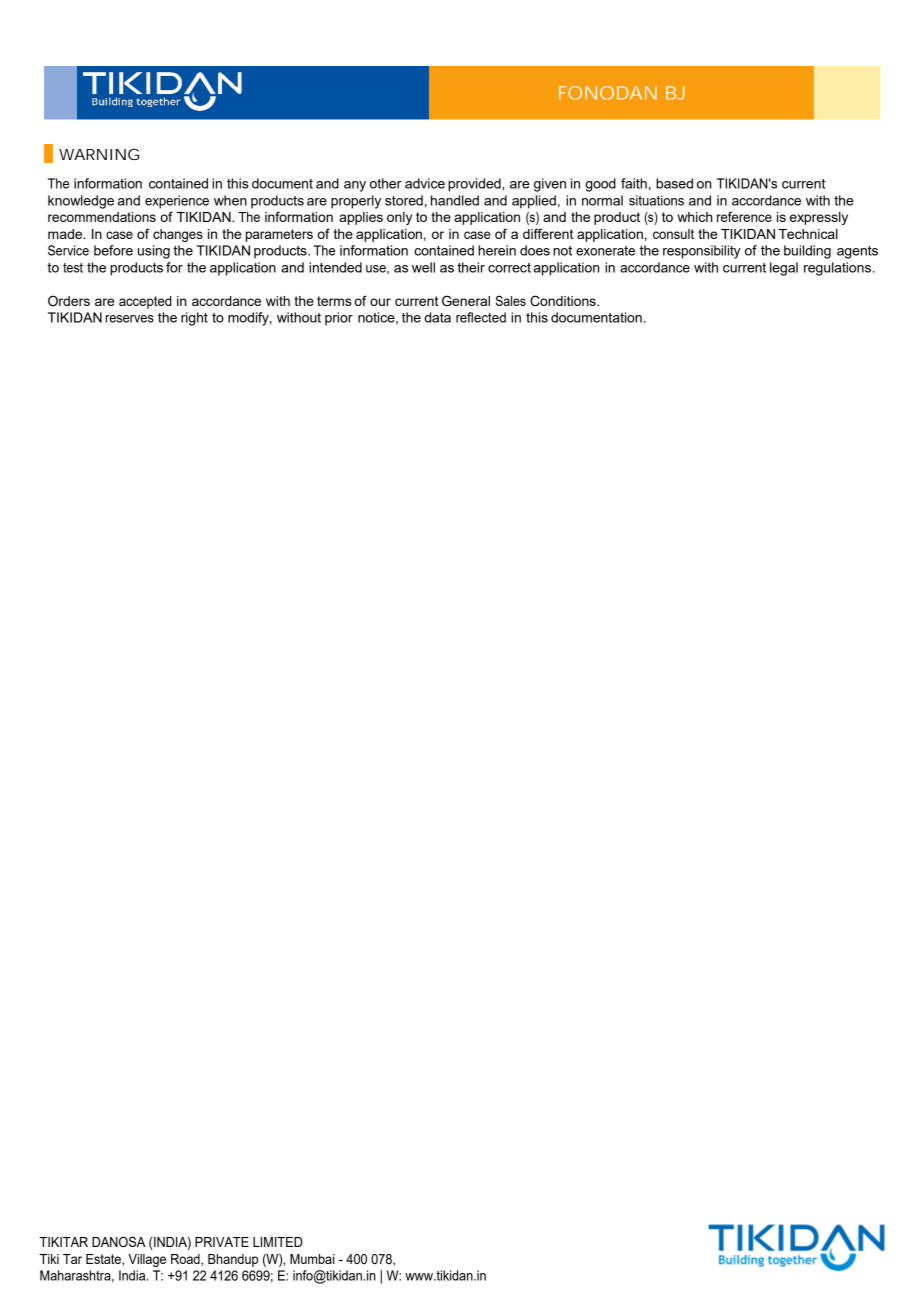  Describe the element at coordinates (186, 1260) in the document. I see `Road` at that location.
